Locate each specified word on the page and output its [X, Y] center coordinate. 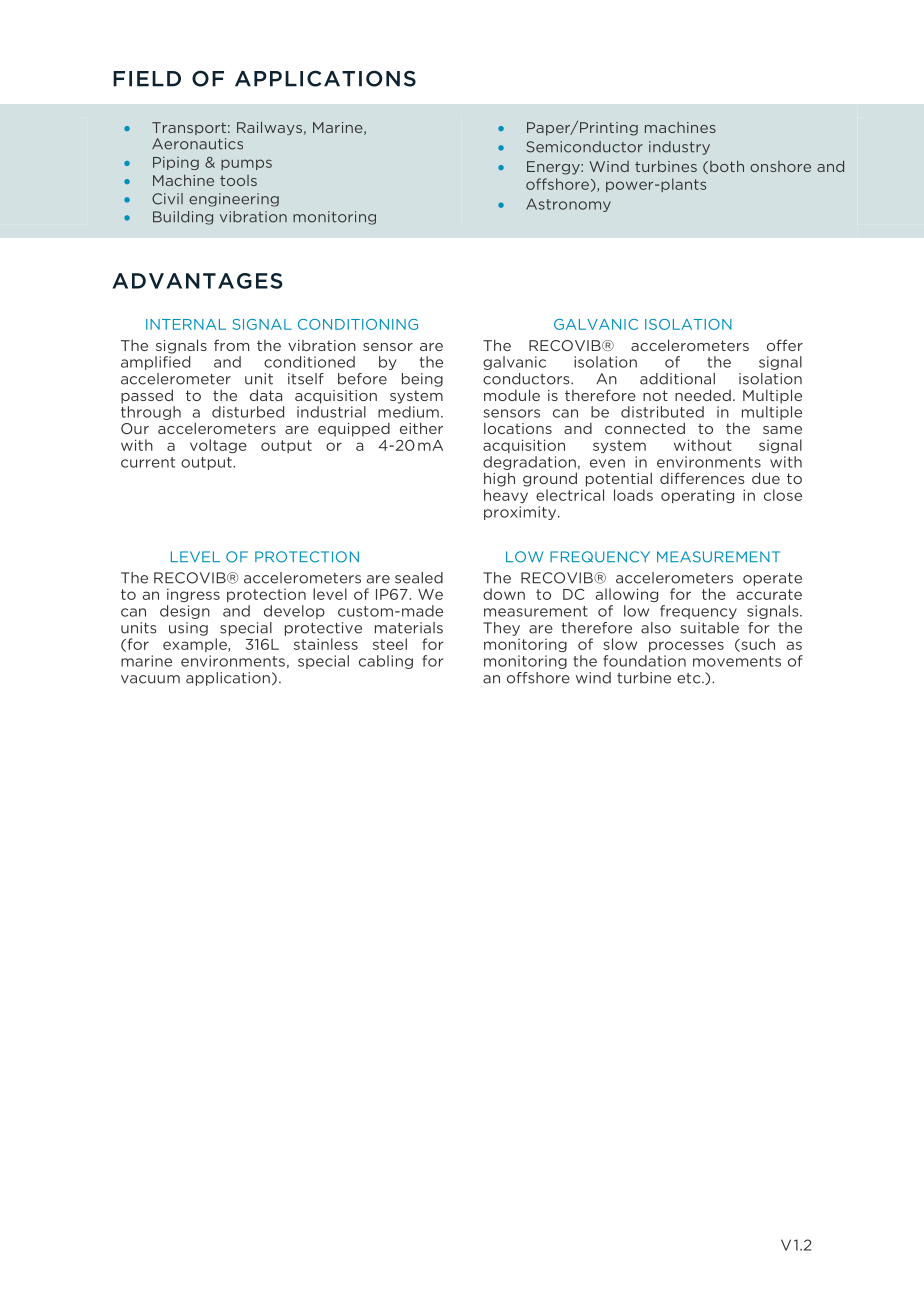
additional [677, 379]
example [196, 645]
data [266, 395]
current [148, 462]
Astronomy [568, 205]
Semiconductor [584, 147]
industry [679, 148]
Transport [189, 128]
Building [183, 218]
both [727, 166]
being [422, 380]
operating [697, 496]
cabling [386, 662]
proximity [521, 513]
